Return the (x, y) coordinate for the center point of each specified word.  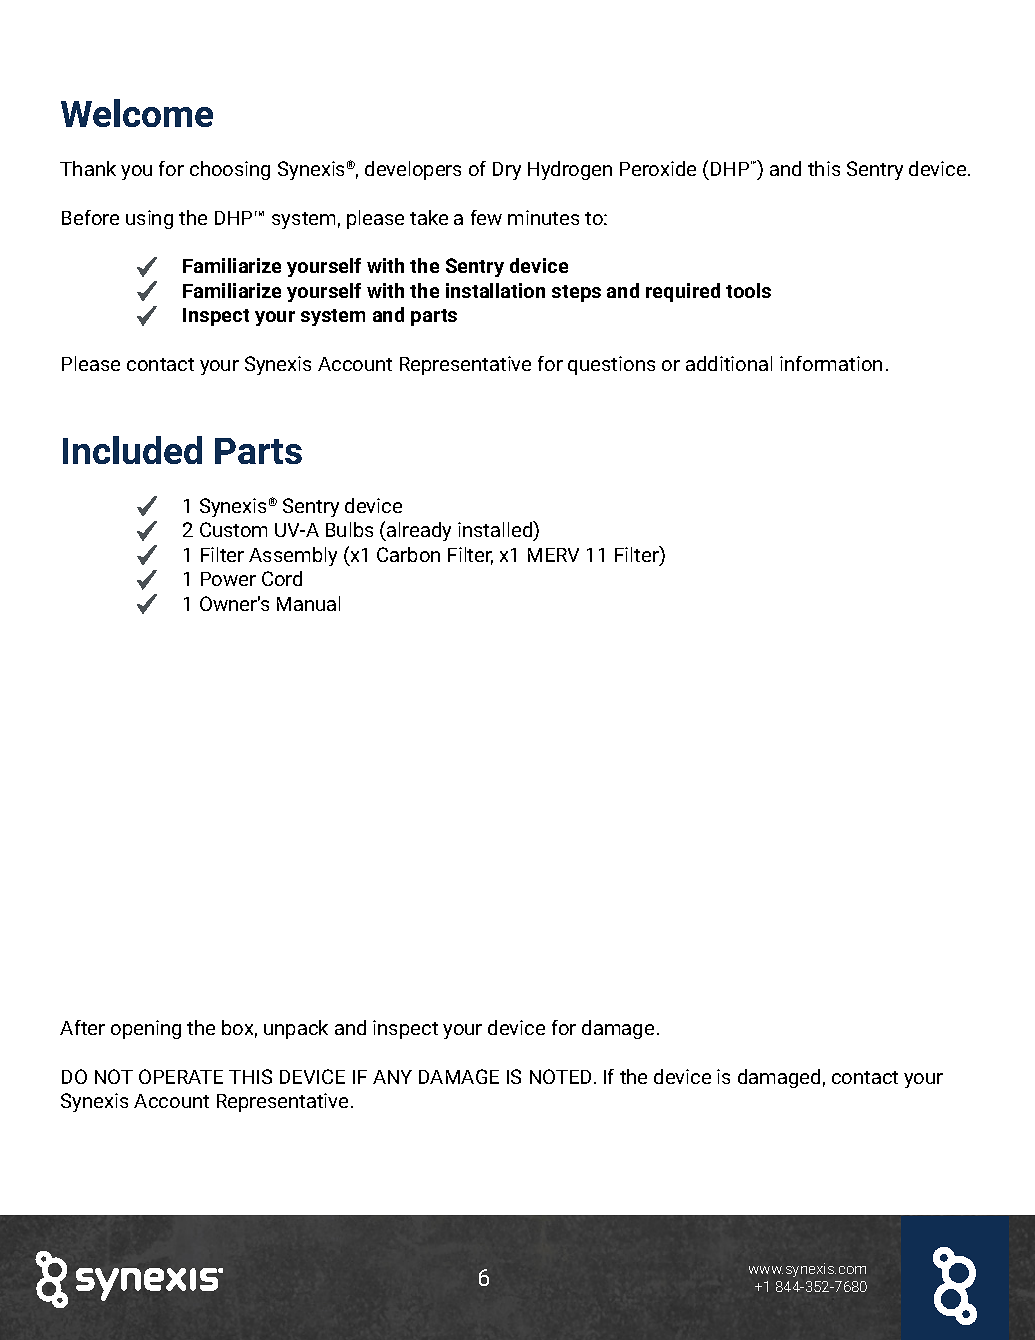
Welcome (137, 113)
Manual (308, 603)
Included (132, 450)
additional (729, 363)
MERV (553, 555)
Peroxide (658, 168)
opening (146, 1029)
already (419, 531)
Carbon (408, 554)
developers (413, 170)
